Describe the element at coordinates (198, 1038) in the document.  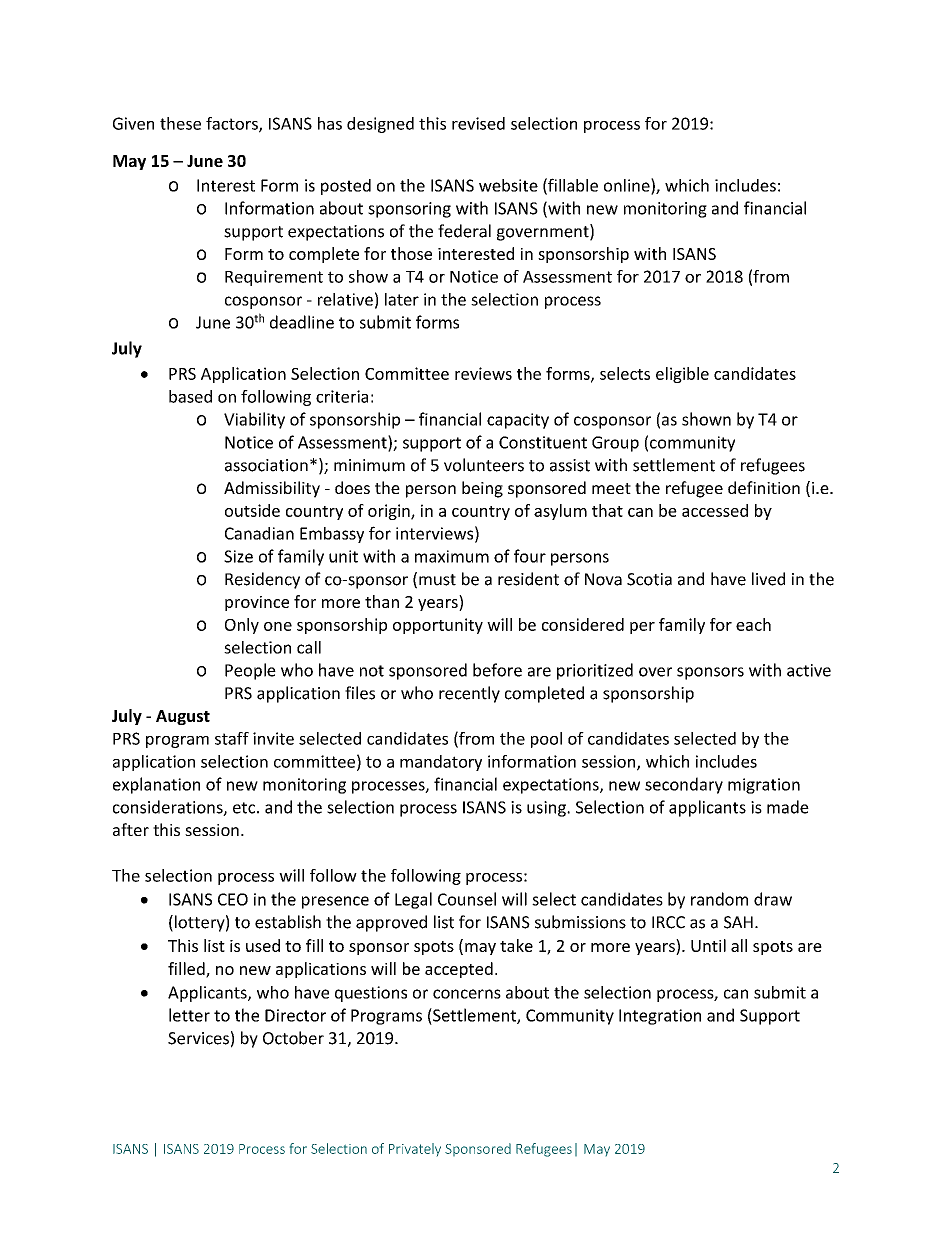
I see `Services` at that location.
